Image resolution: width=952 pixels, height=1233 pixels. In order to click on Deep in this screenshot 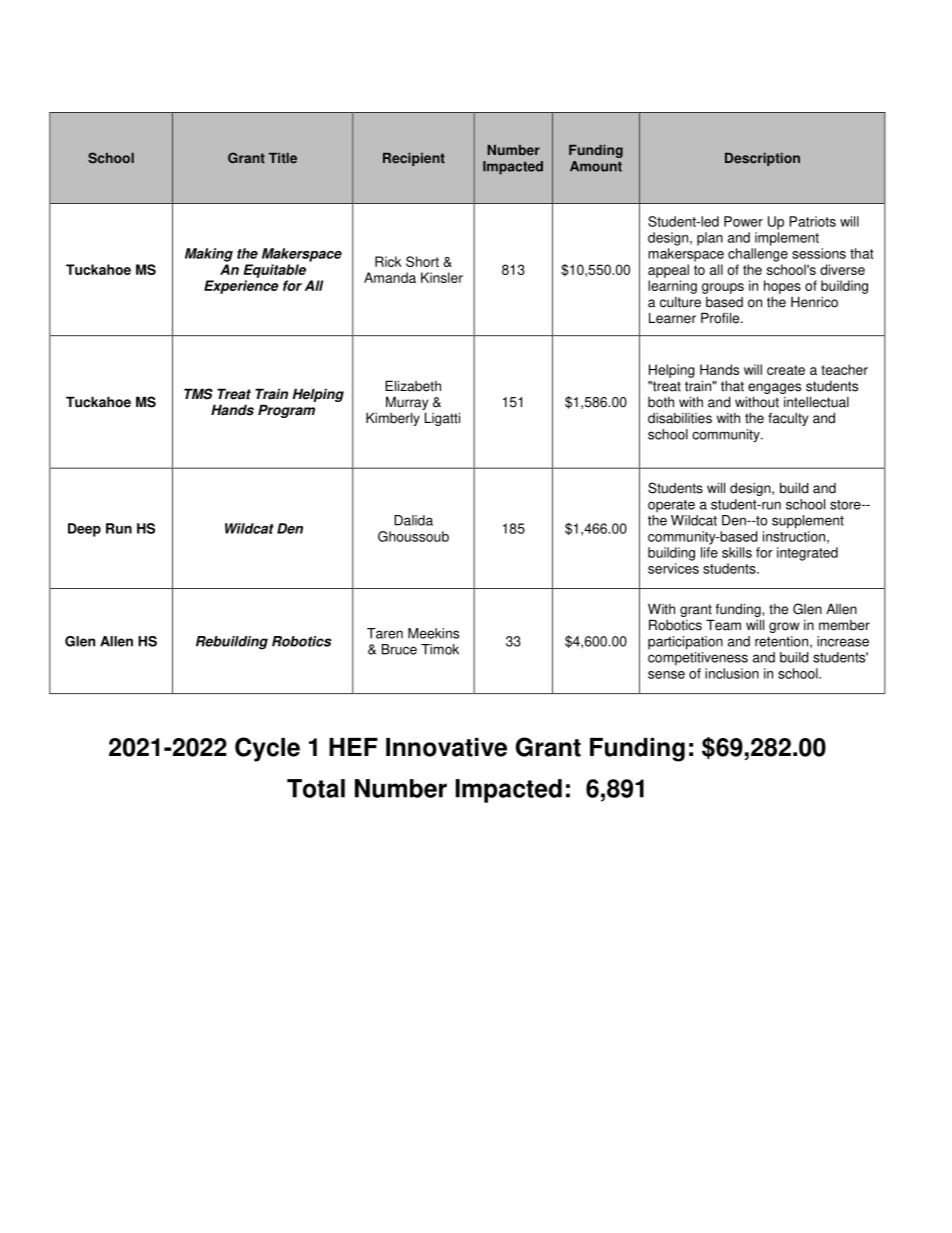, I will do `click(84, 530)`.
